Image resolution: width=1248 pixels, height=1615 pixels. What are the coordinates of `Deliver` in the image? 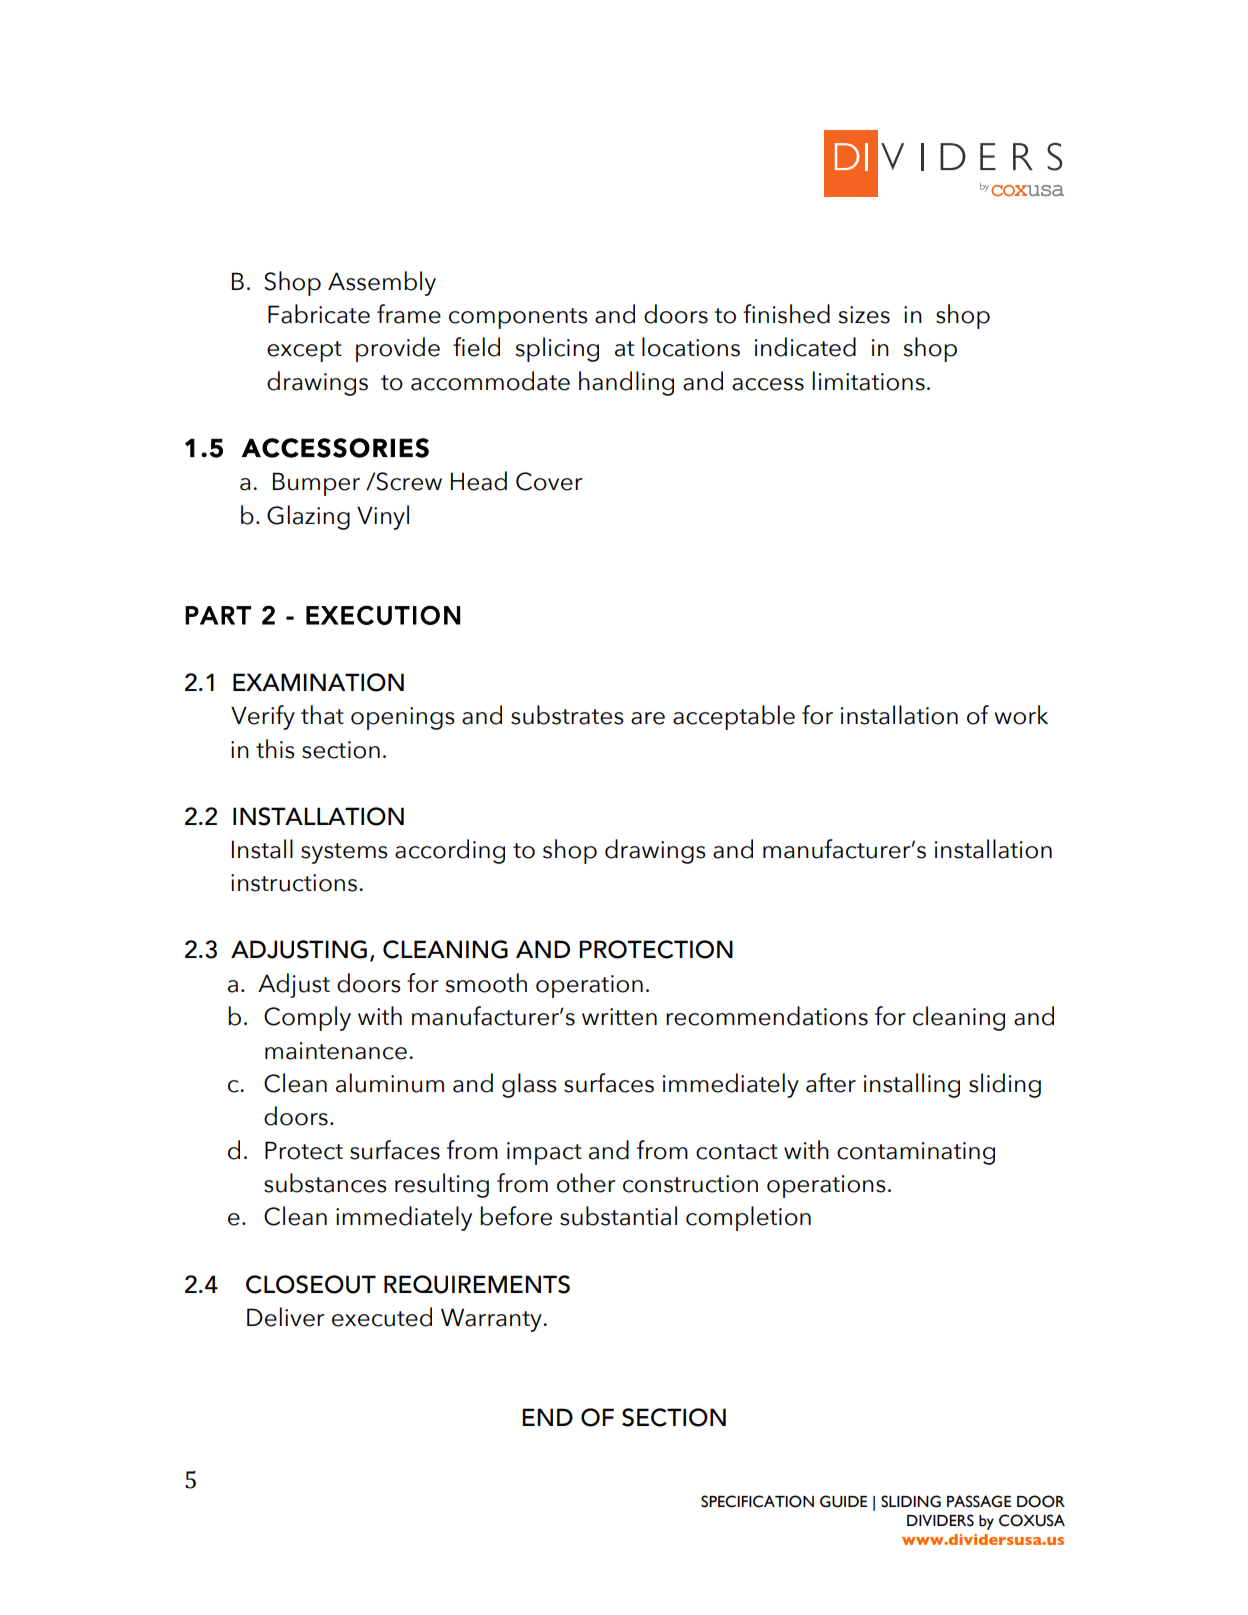 It's located at (286, 1317).
